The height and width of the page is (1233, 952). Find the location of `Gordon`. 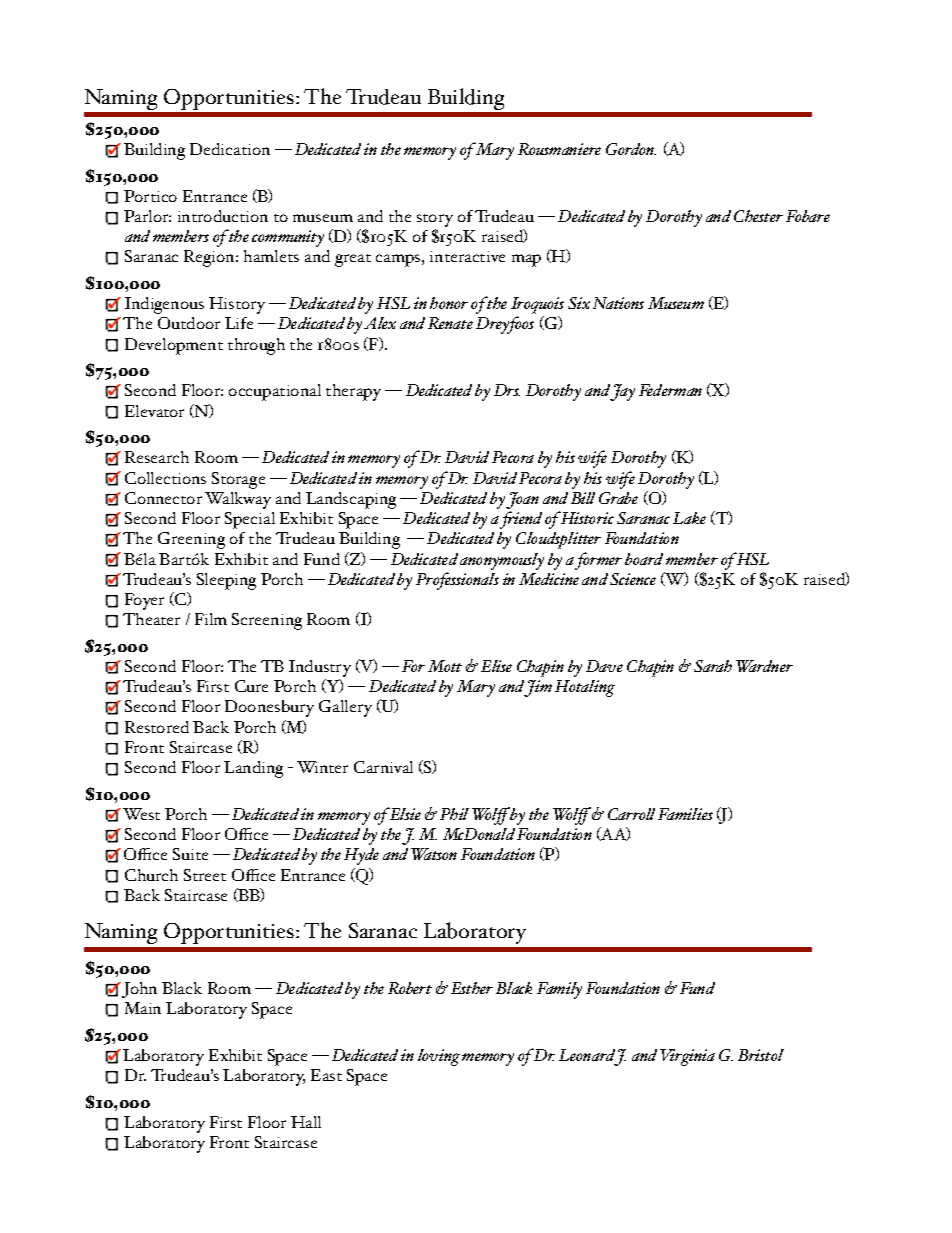

Gordon is located at coordinates (631, 149).
